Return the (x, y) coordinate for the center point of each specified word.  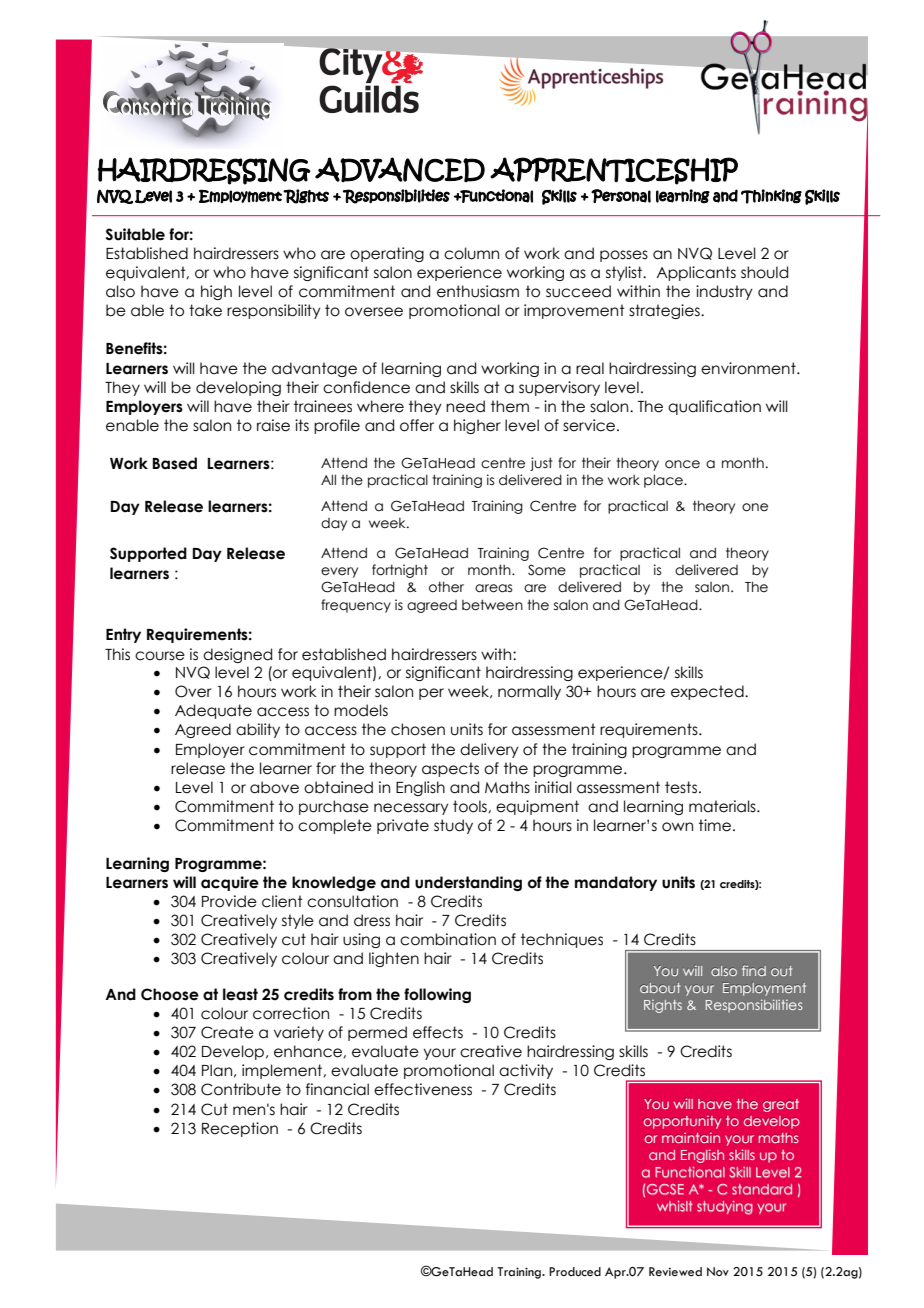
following (437, 995)
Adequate (213, 711)
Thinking (771, 196)
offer (417, 425)
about (660, 988)
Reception (240, 1129)
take (205, 310)
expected (708, 692)
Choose (170, 994)
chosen (418, 729)
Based (174, 463)
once (682, 464)
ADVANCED (400, 170)
